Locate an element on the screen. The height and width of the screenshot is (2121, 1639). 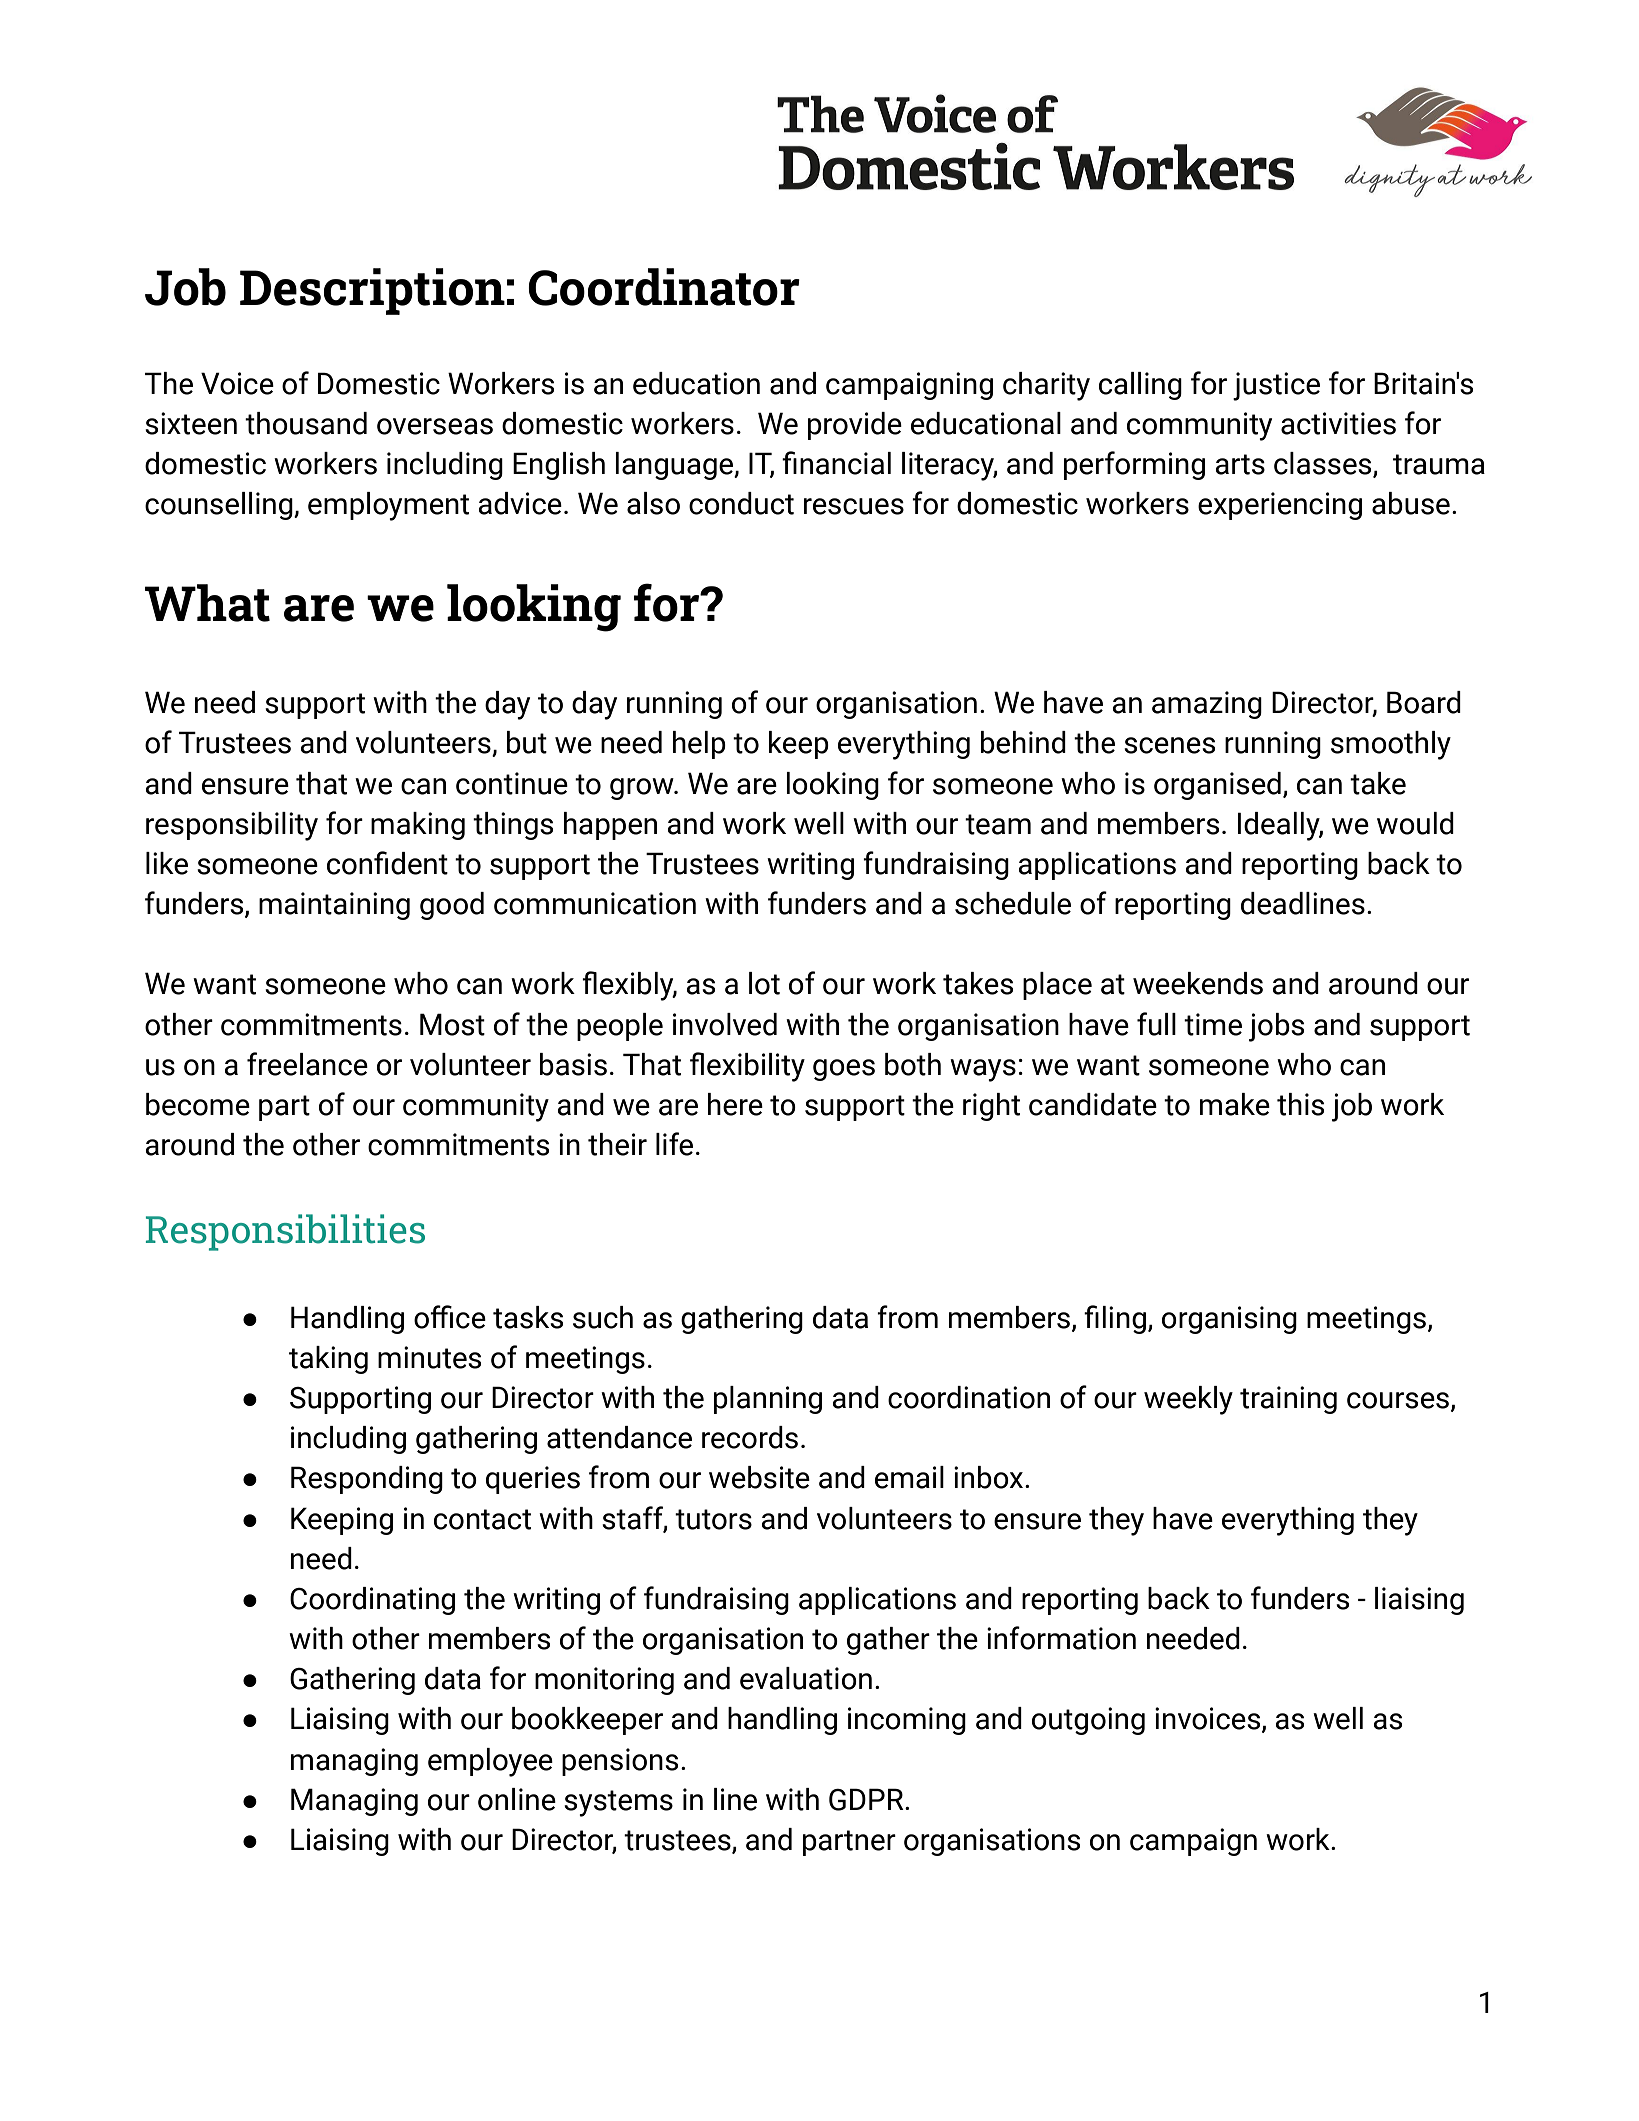
Description is located at coordinates (372, 291).
